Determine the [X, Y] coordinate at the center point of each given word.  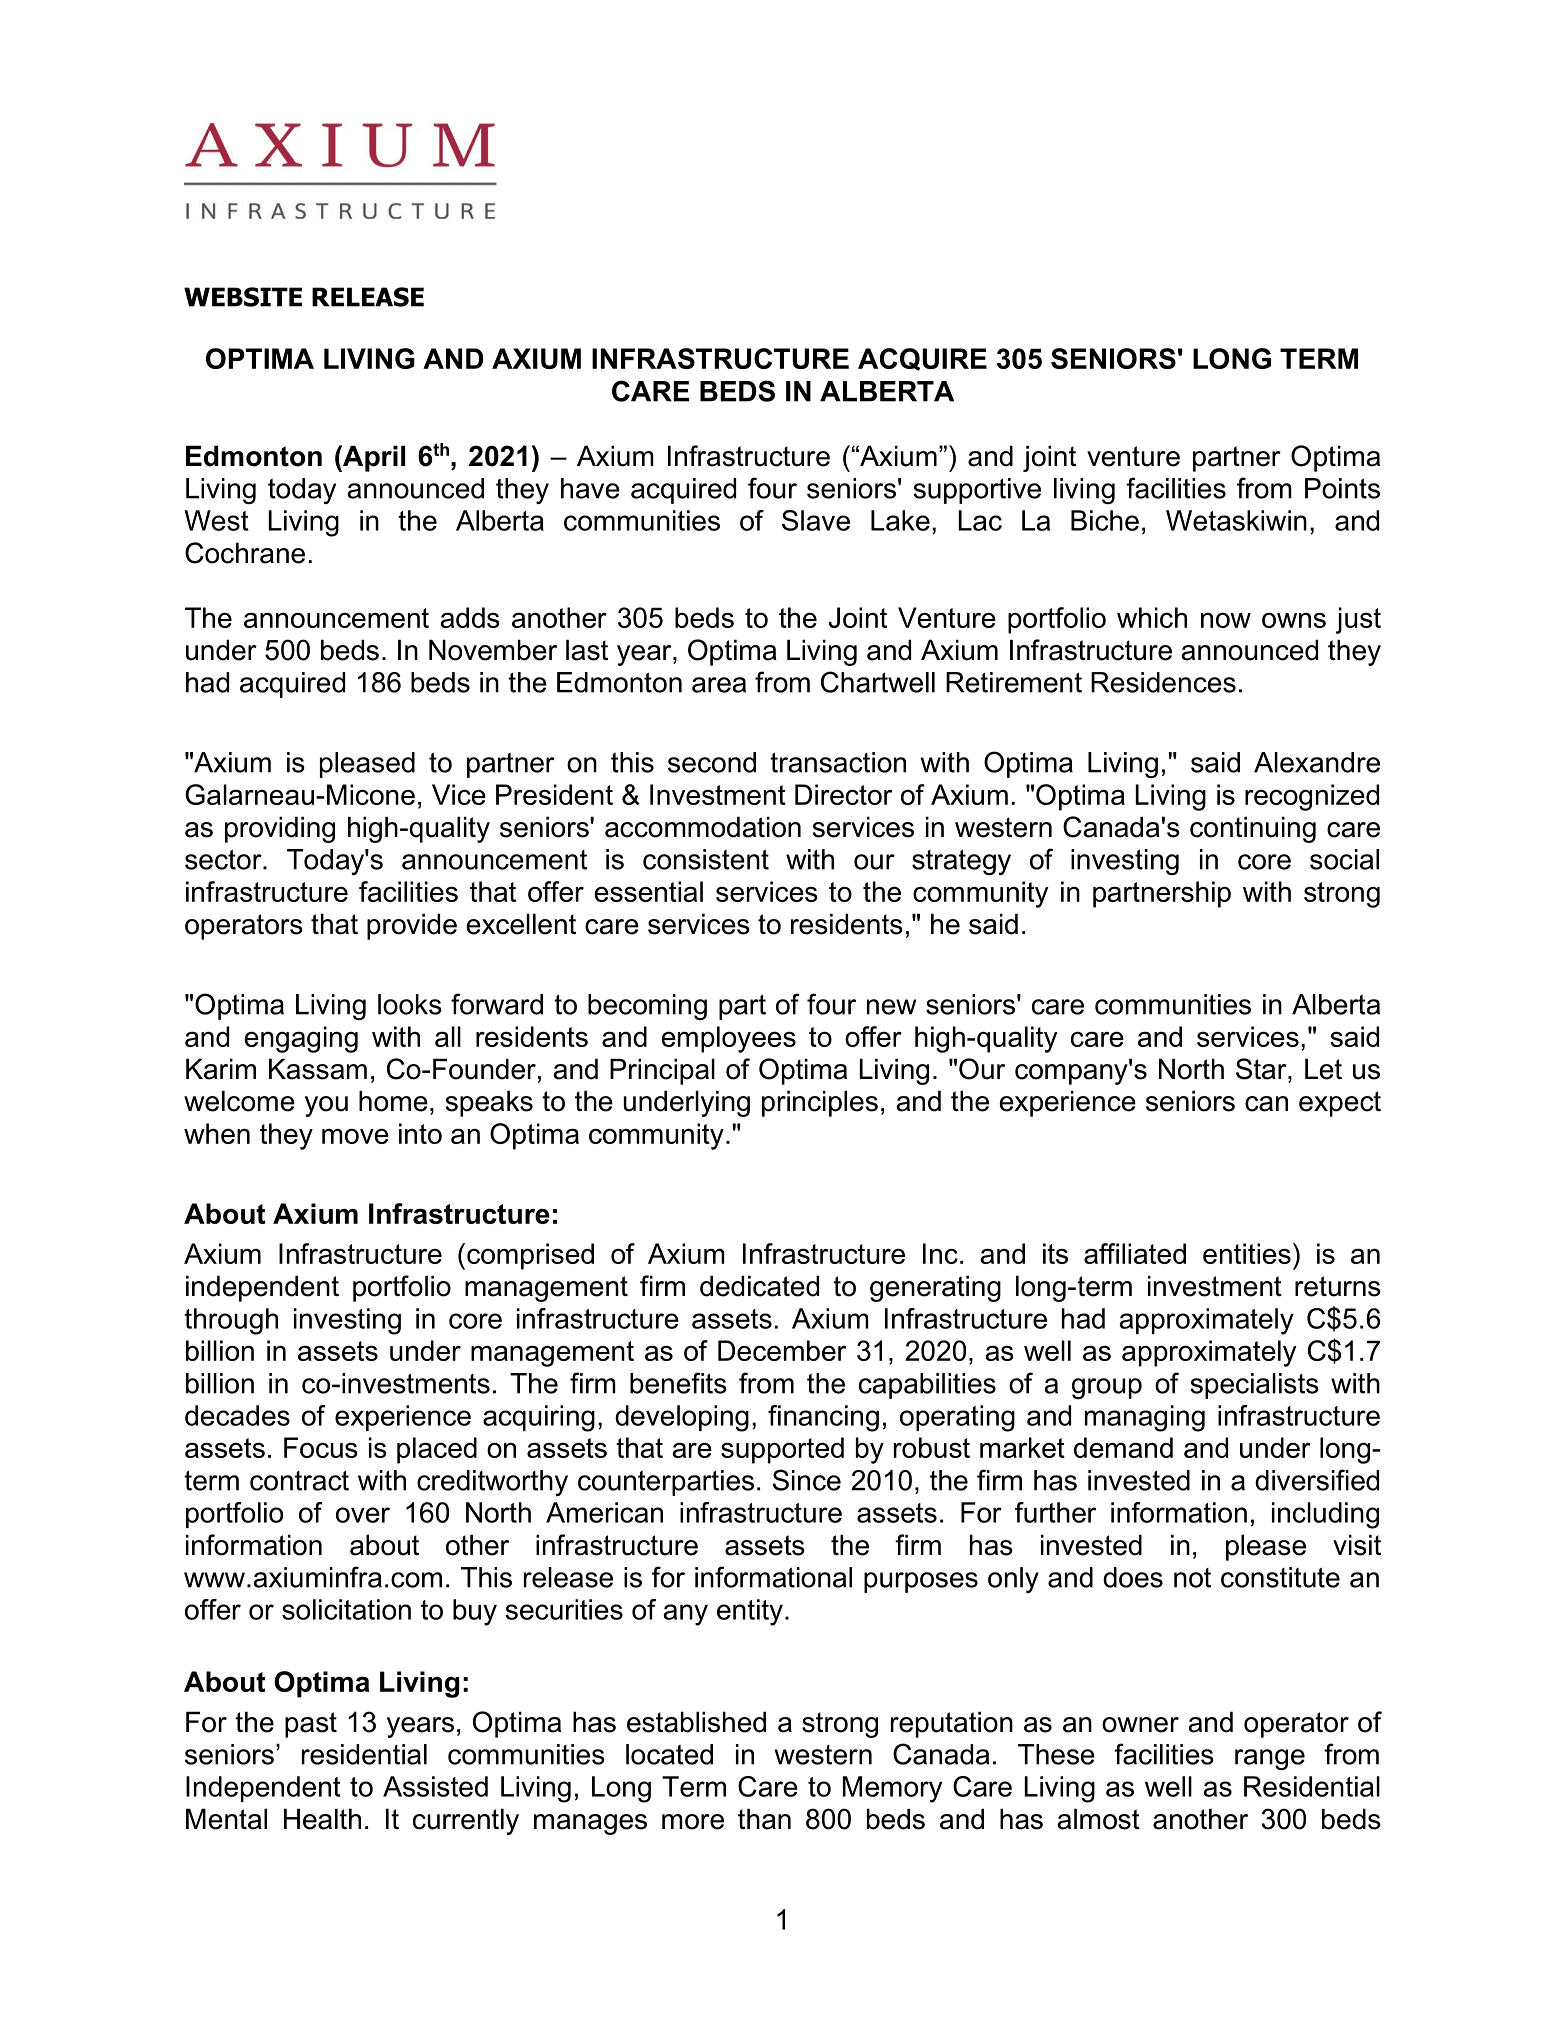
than [764, 1819]
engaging [301, 1039]
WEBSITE [243, 297]
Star [1262, 1069]
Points [1342, 488]
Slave [816, 520]
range [1270, 1759]
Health [322, 1819]
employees [728, 1039]
